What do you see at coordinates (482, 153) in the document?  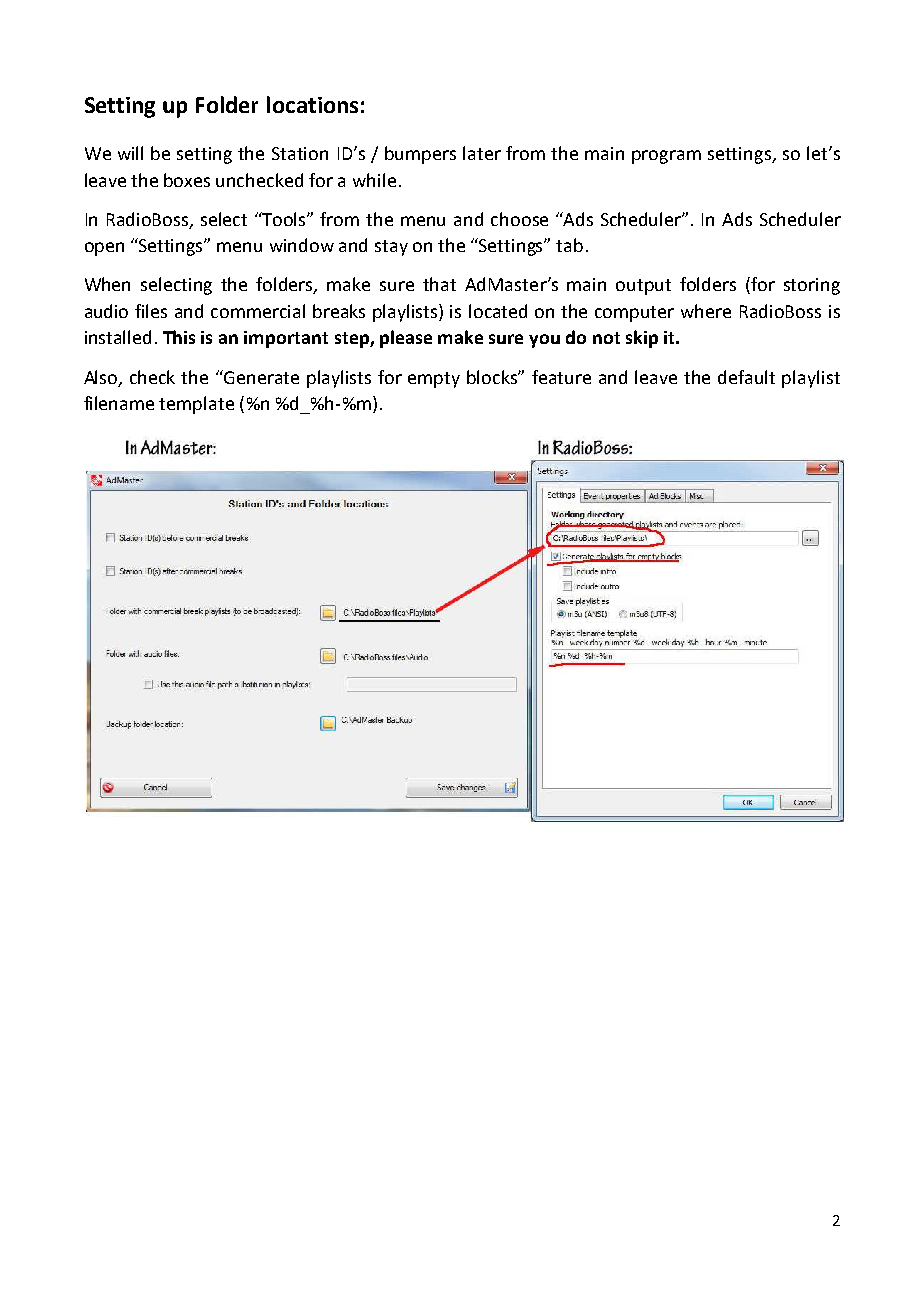 I see `later` at bounding box center [482, 153].
